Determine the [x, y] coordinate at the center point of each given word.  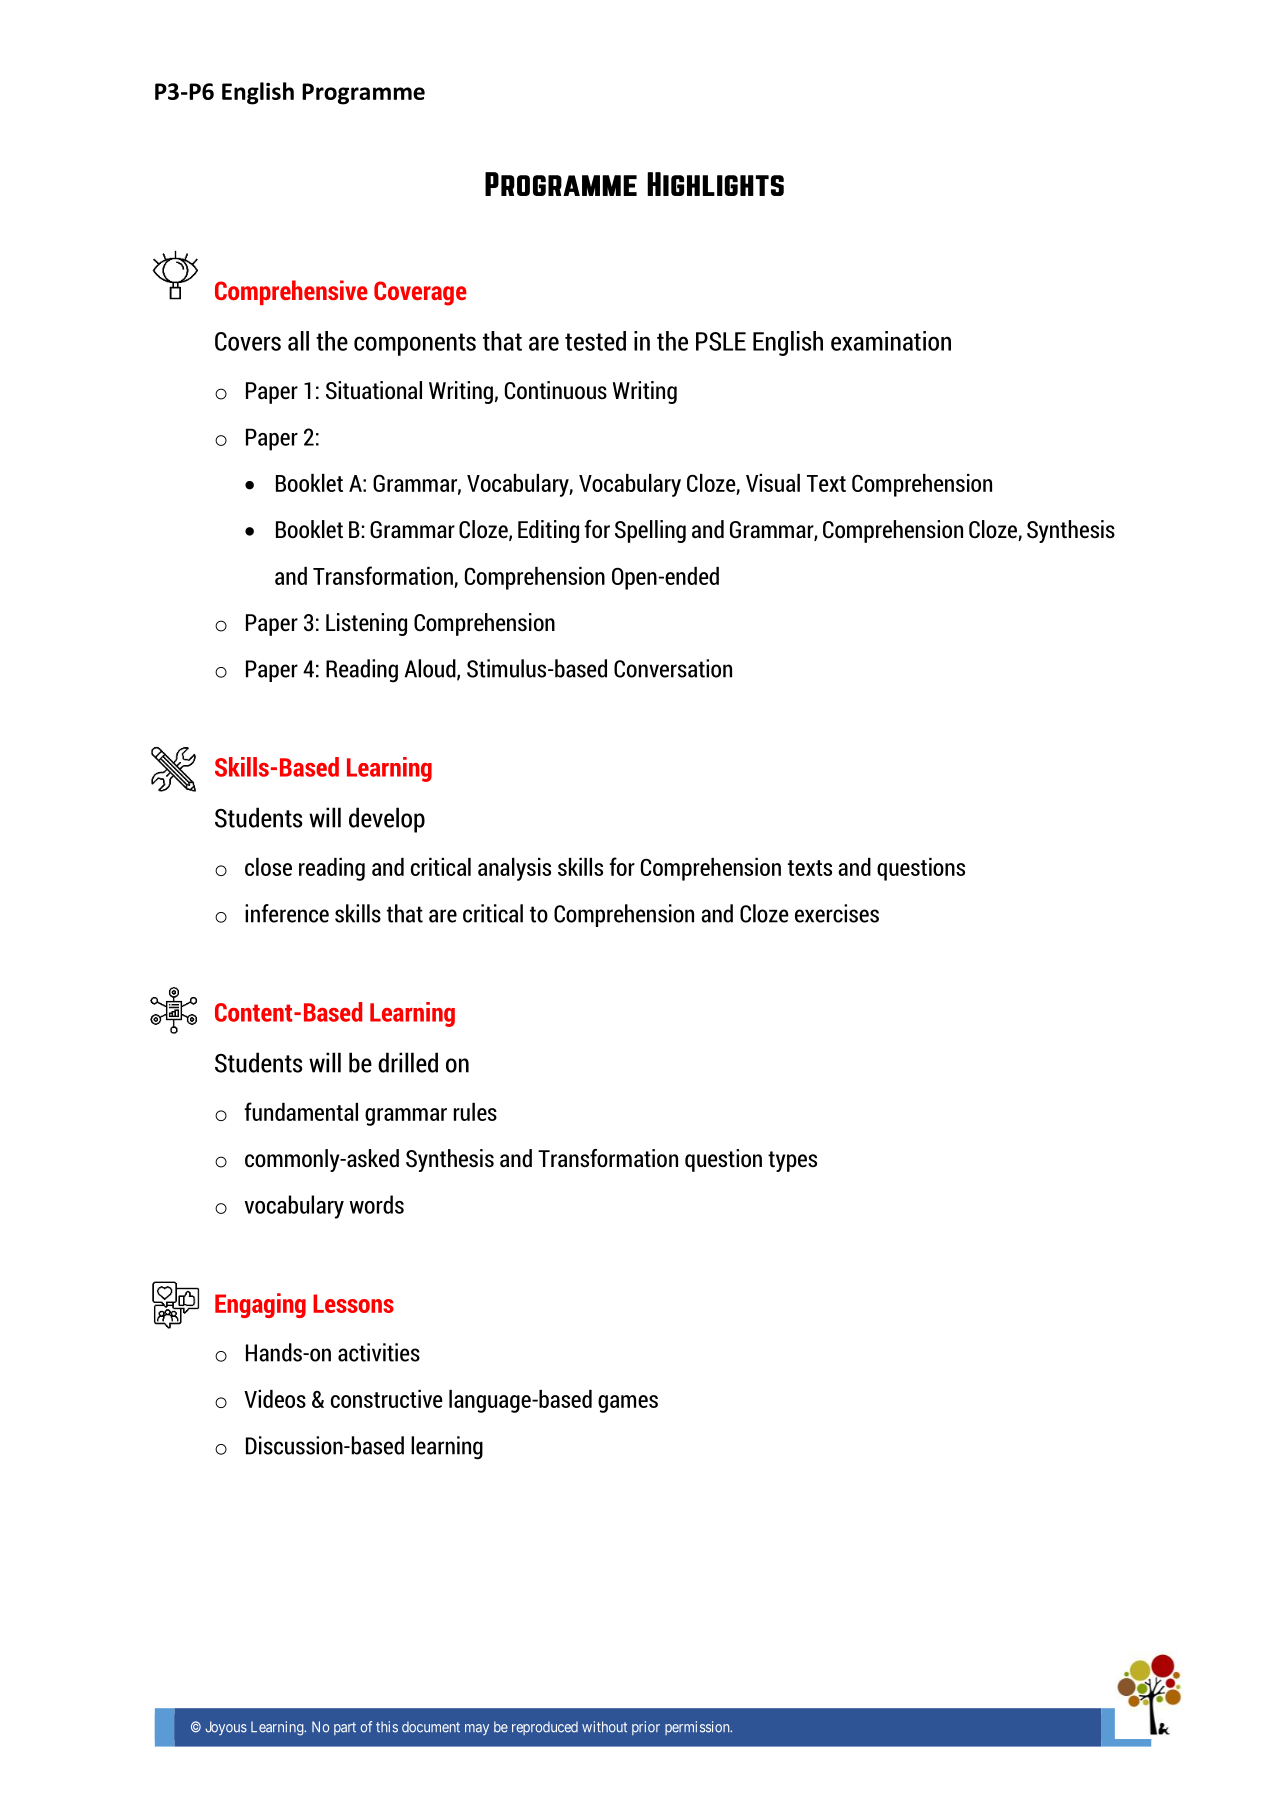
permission [698, 1728]
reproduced [545, 1728]
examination [891, 341]
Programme [363, 94]
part [345, 1728]
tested [595, 341]
